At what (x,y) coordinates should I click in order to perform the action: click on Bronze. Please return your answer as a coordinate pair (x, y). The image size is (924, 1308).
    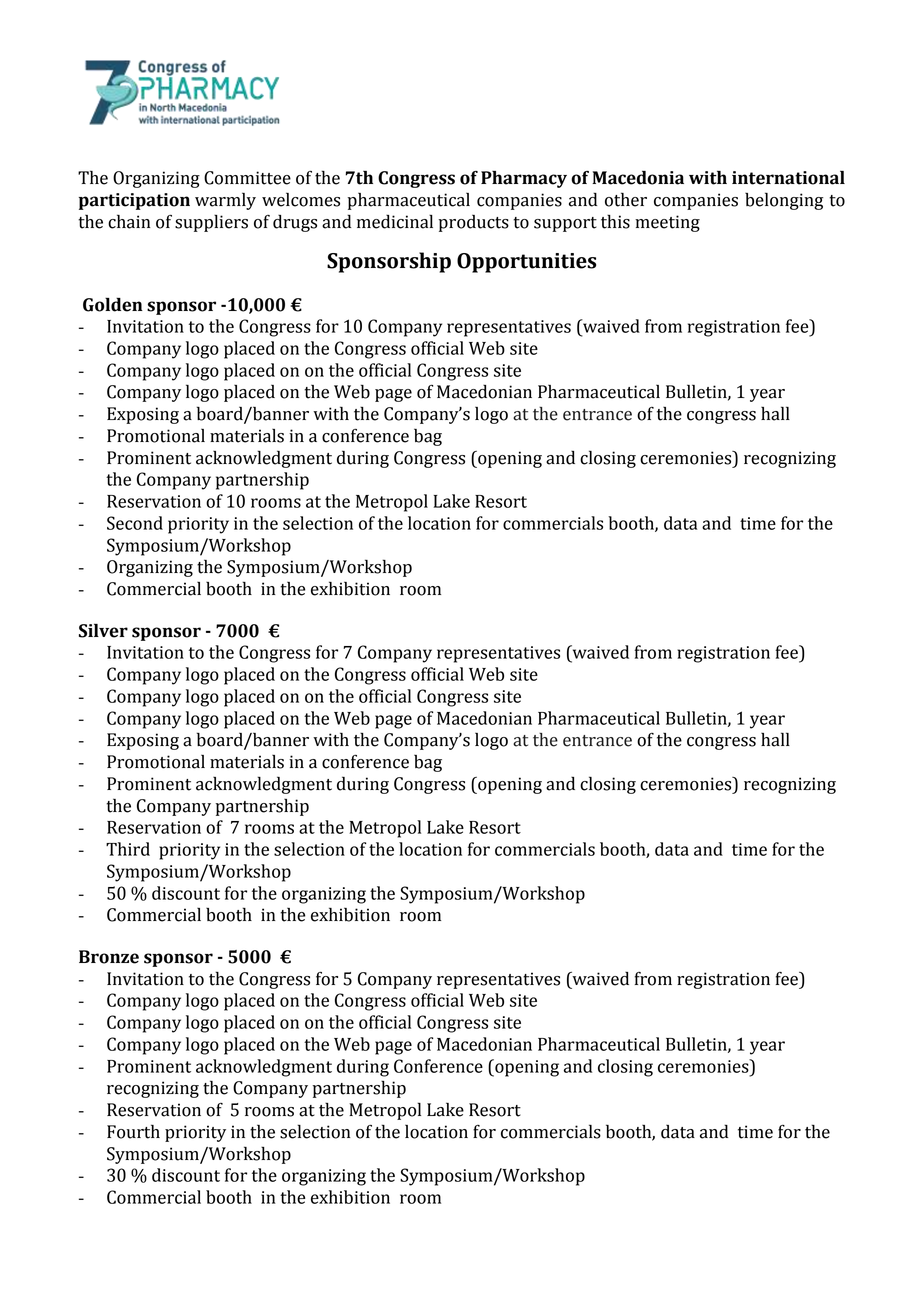
    Looking at the image, I should click on (109, 957).
